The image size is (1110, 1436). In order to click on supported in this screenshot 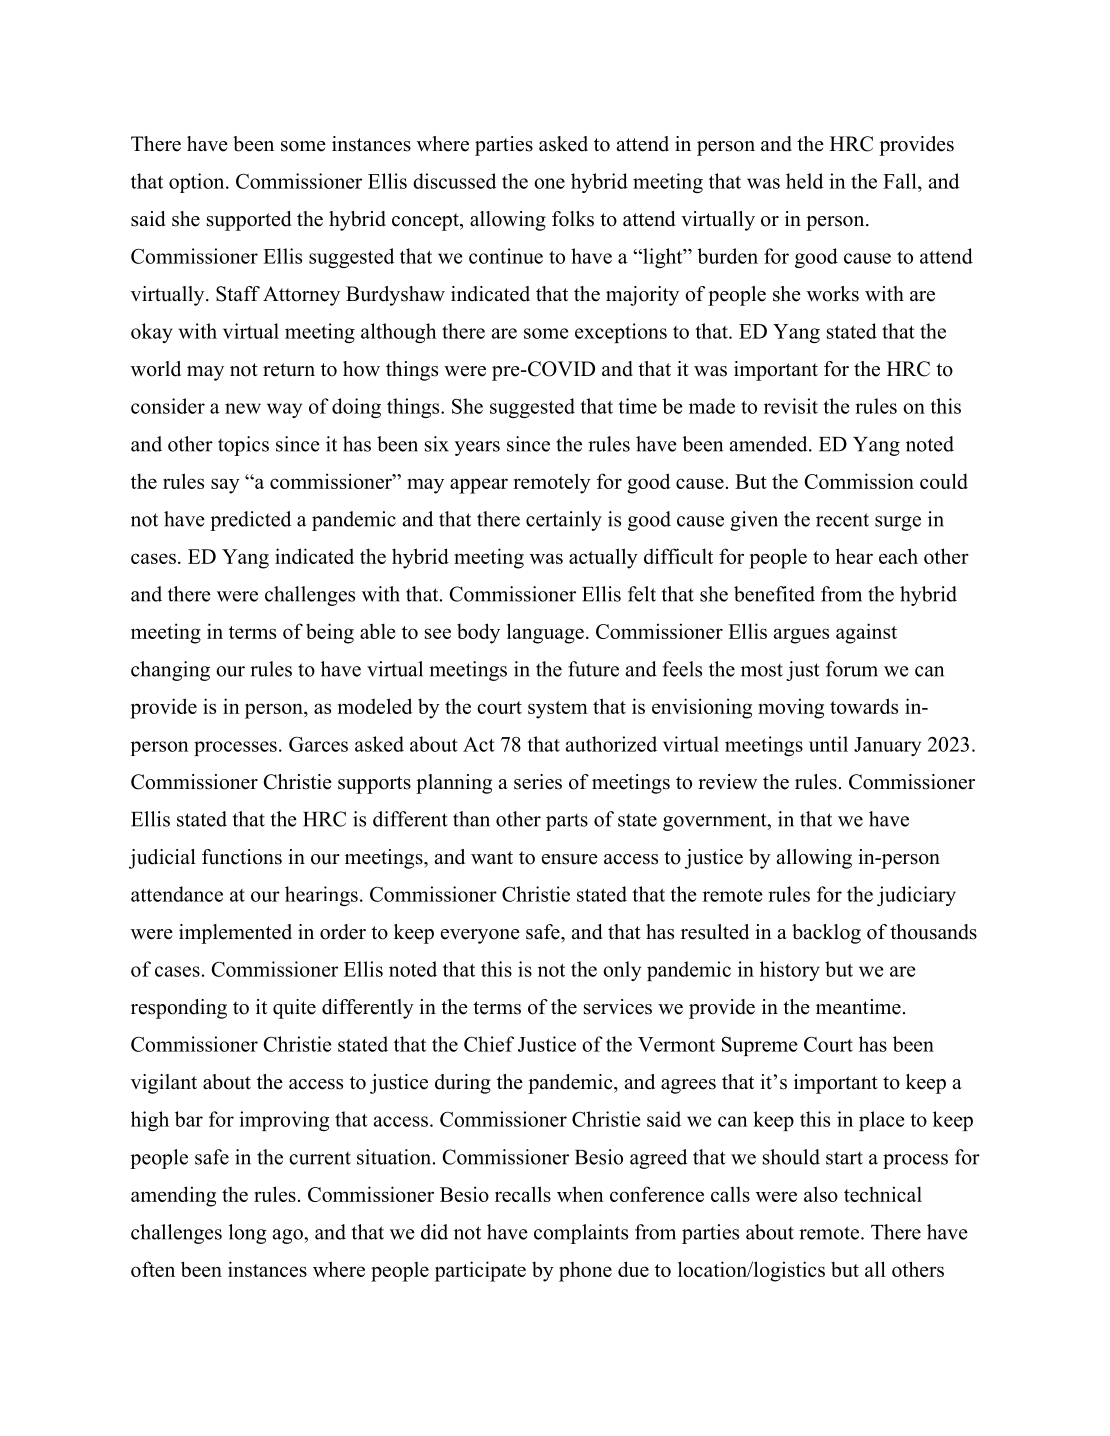, I will do `click(249, 221)`.
